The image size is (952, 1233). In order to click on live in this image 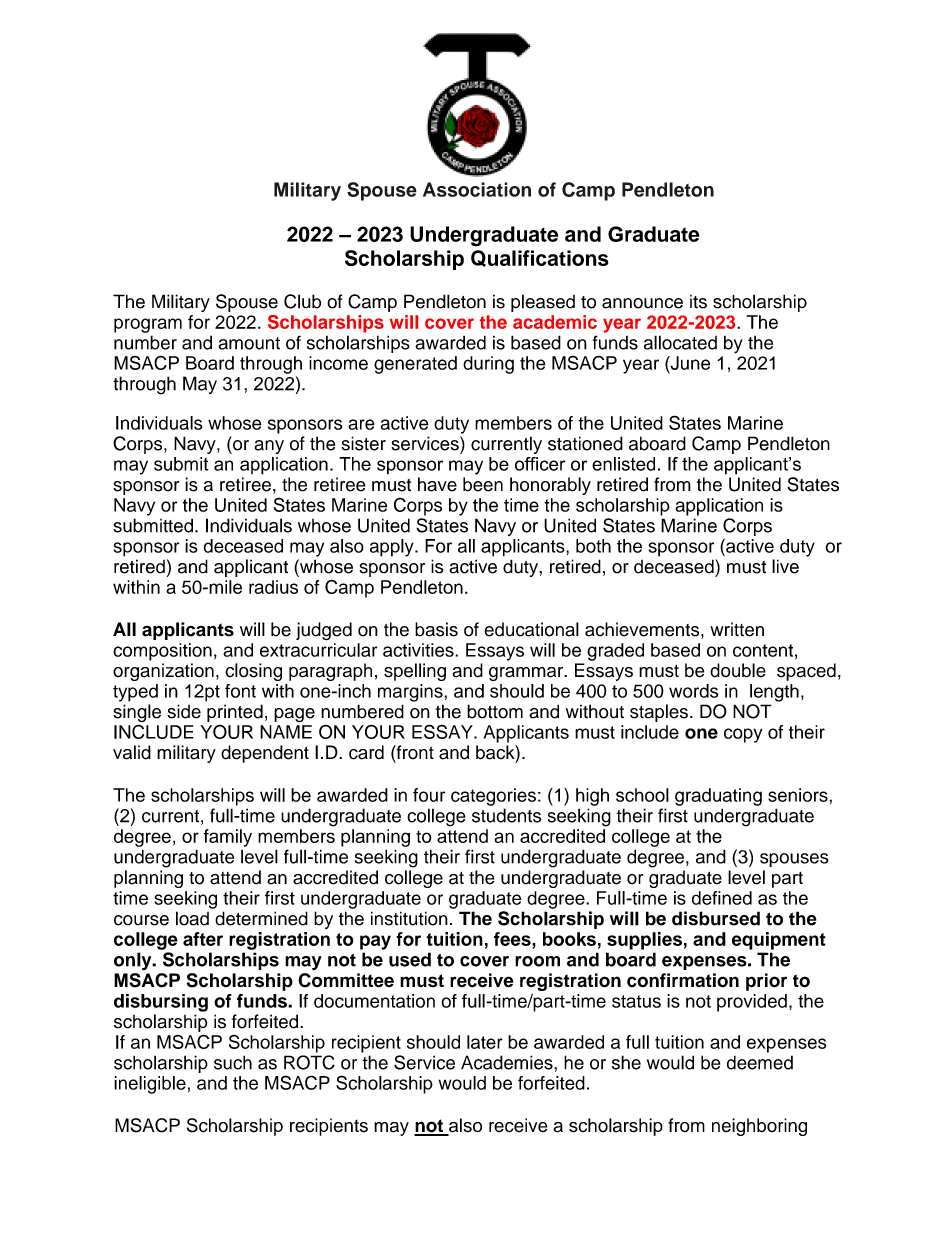, I will do `click(785, 566)`.
